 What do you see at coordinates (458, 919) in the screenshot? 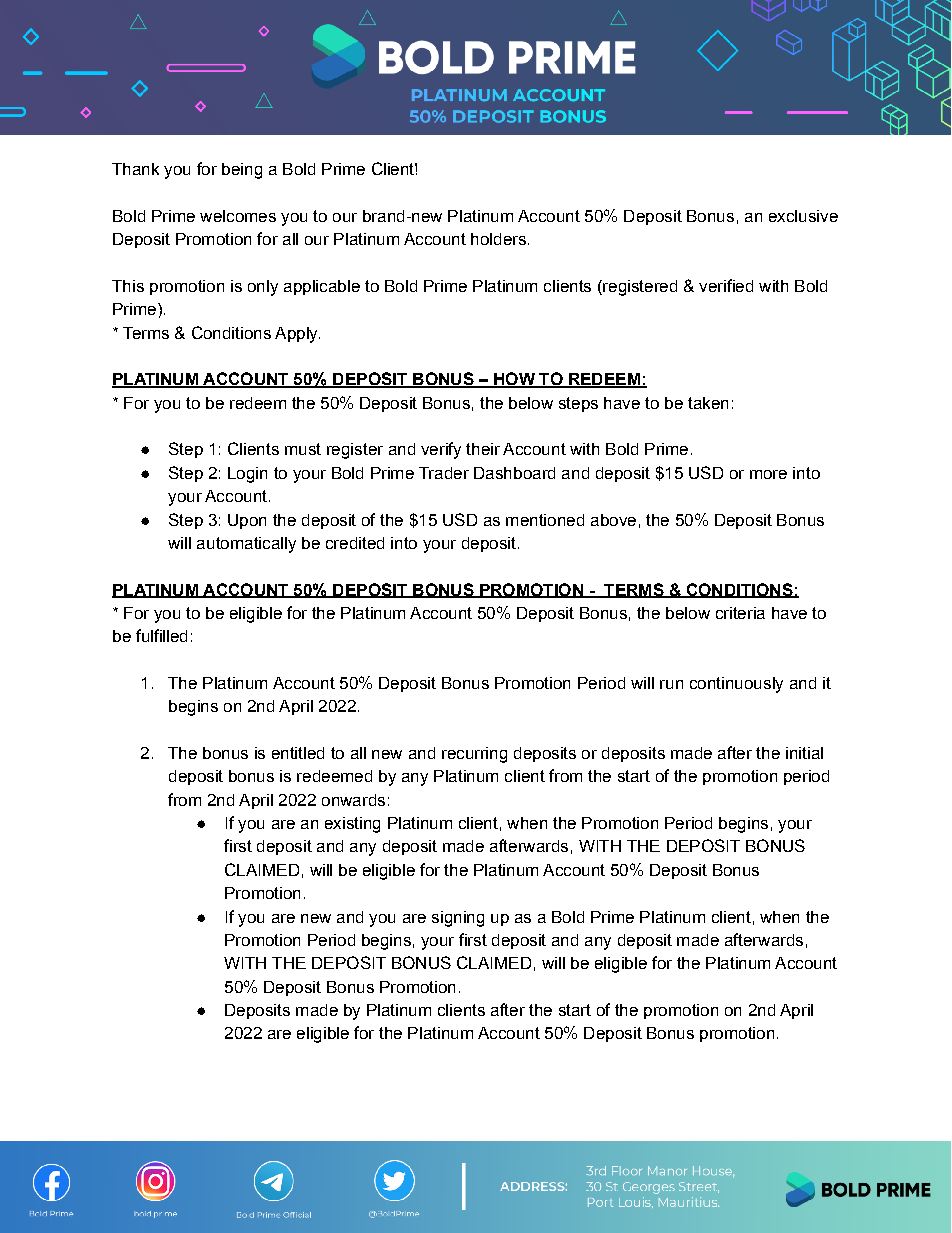
I see `signing` at bounding box center [458, 919].
